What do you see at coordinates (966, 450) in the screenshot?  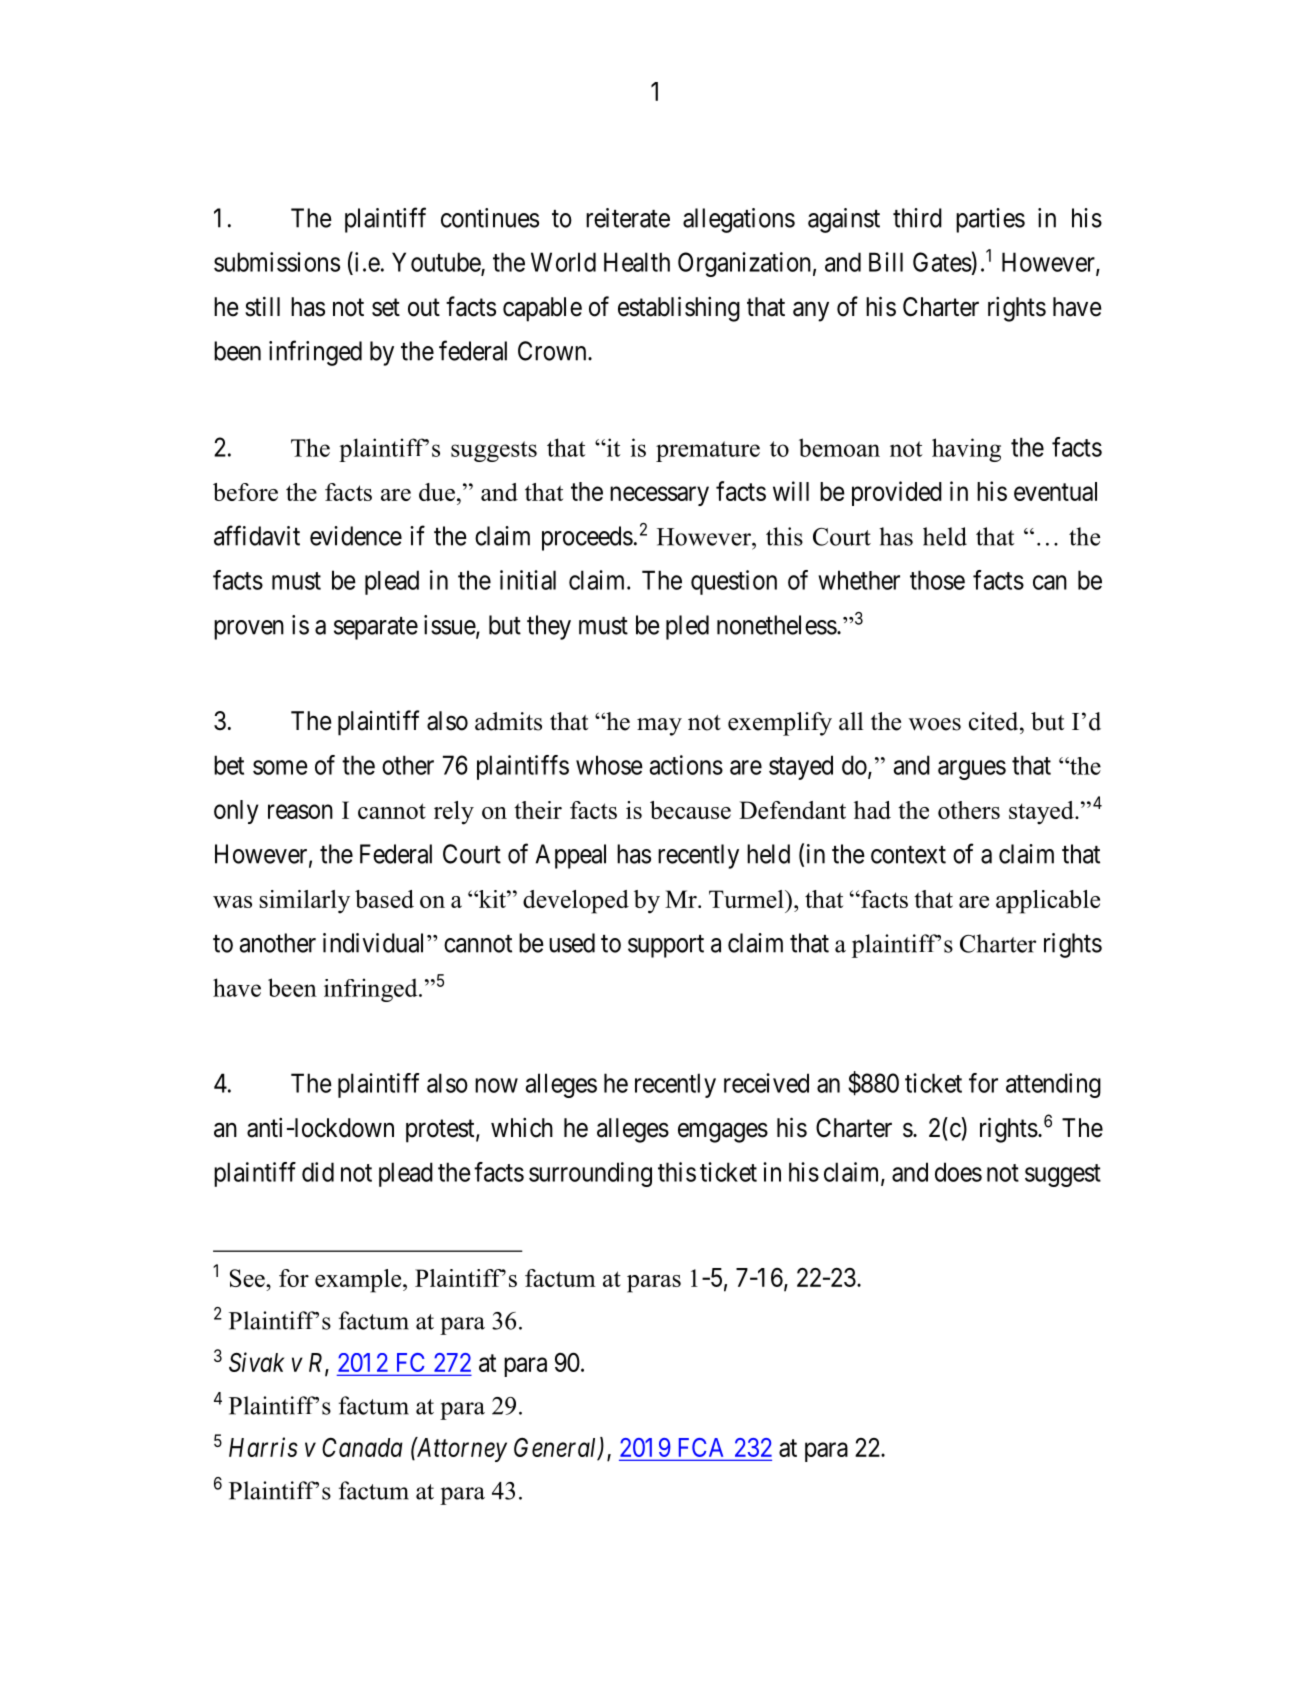 I see `having` at bounding box center [966, 450].
